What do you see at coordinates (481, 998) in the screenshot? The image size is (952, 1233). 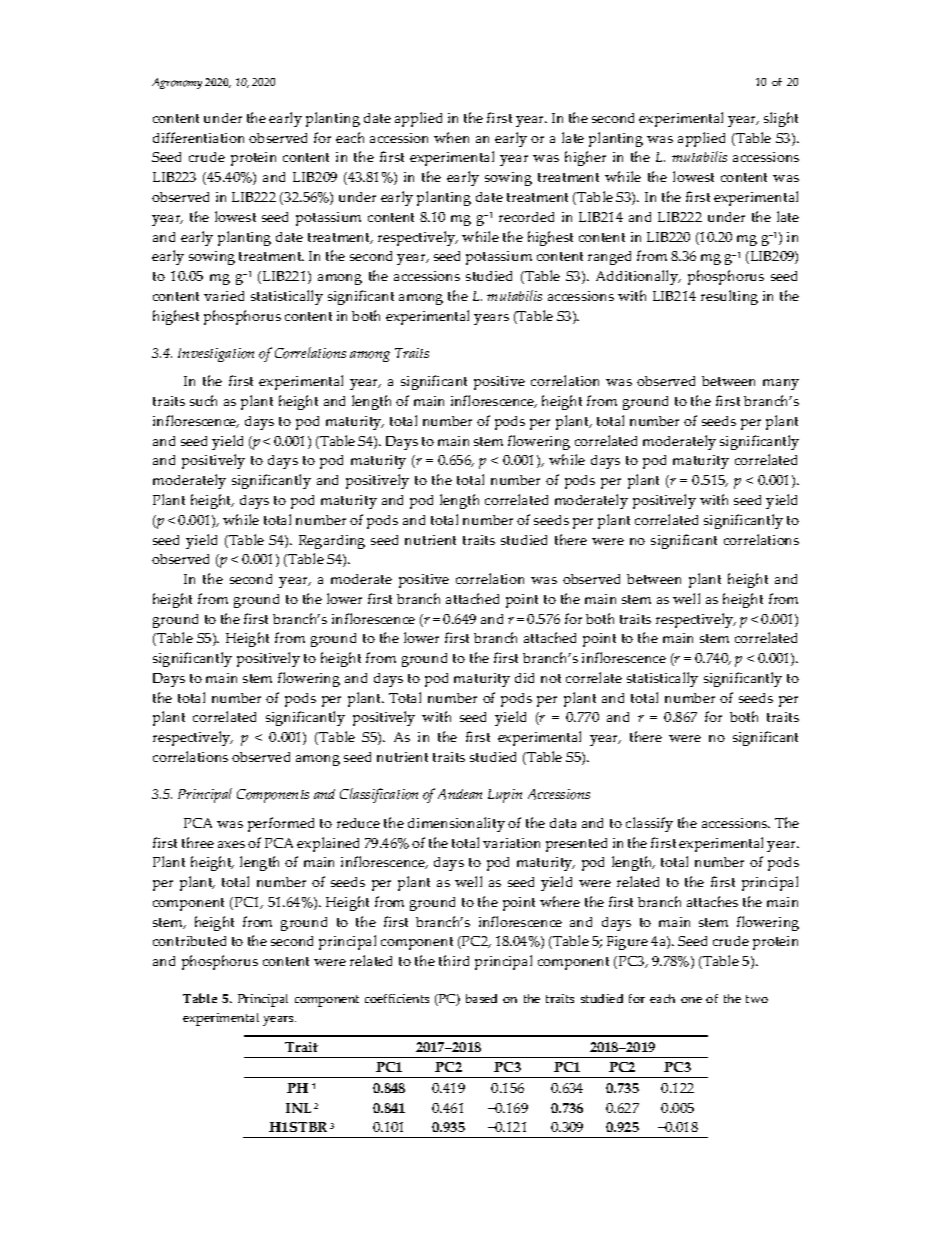 I see `based` at bounding box center [481, 998].
